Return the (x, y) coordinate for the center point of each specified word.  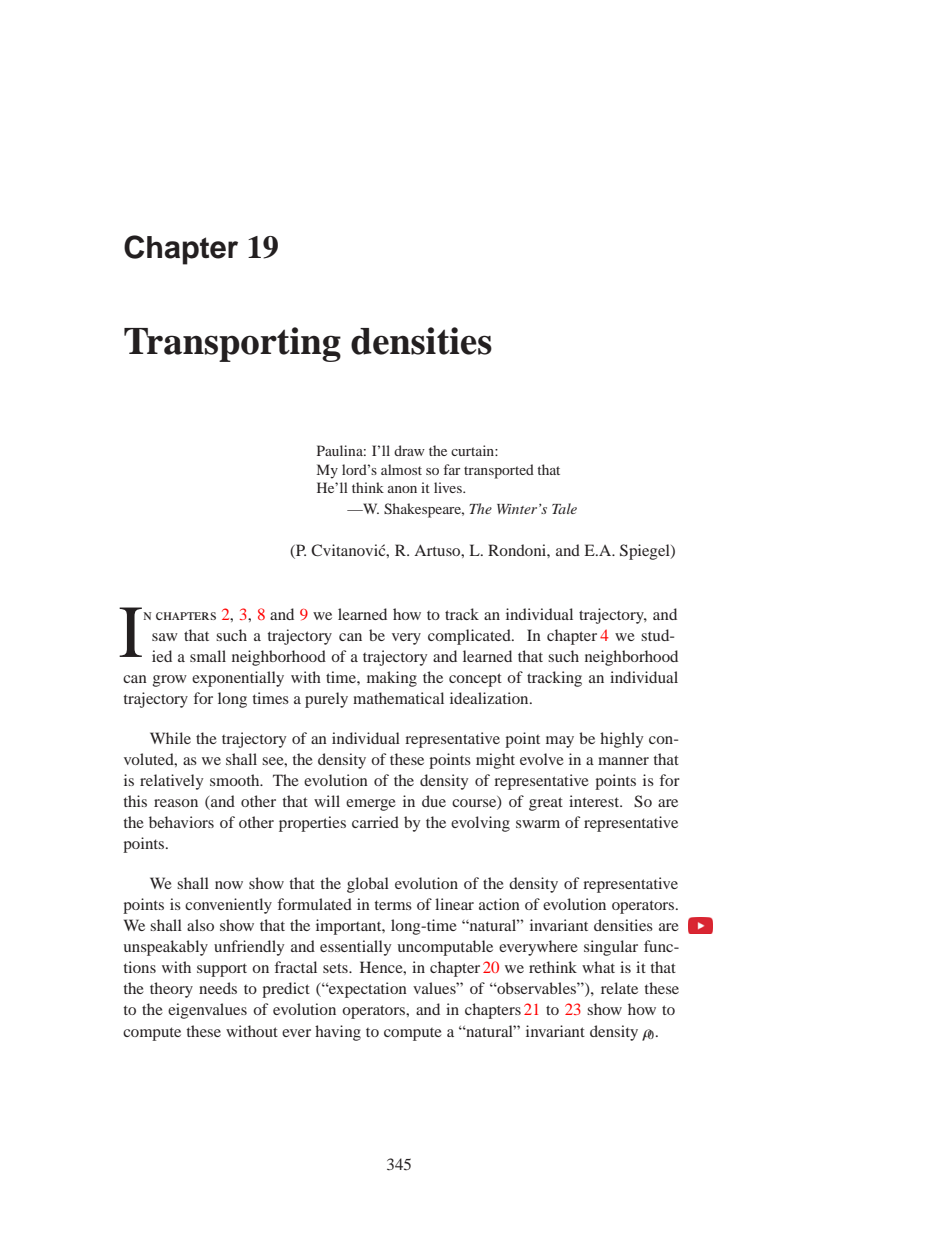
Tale (564, 508)
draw (409, 450)
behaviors (181, 822)
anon (402, 489)
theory (171, 990)
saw (165, 637)
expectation (367, 990)
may (560, 742)
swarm (538, 824)
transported (499, 471)
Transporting (232, 344)
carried (375, 822)
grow (170, 681)
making (392, 679)
